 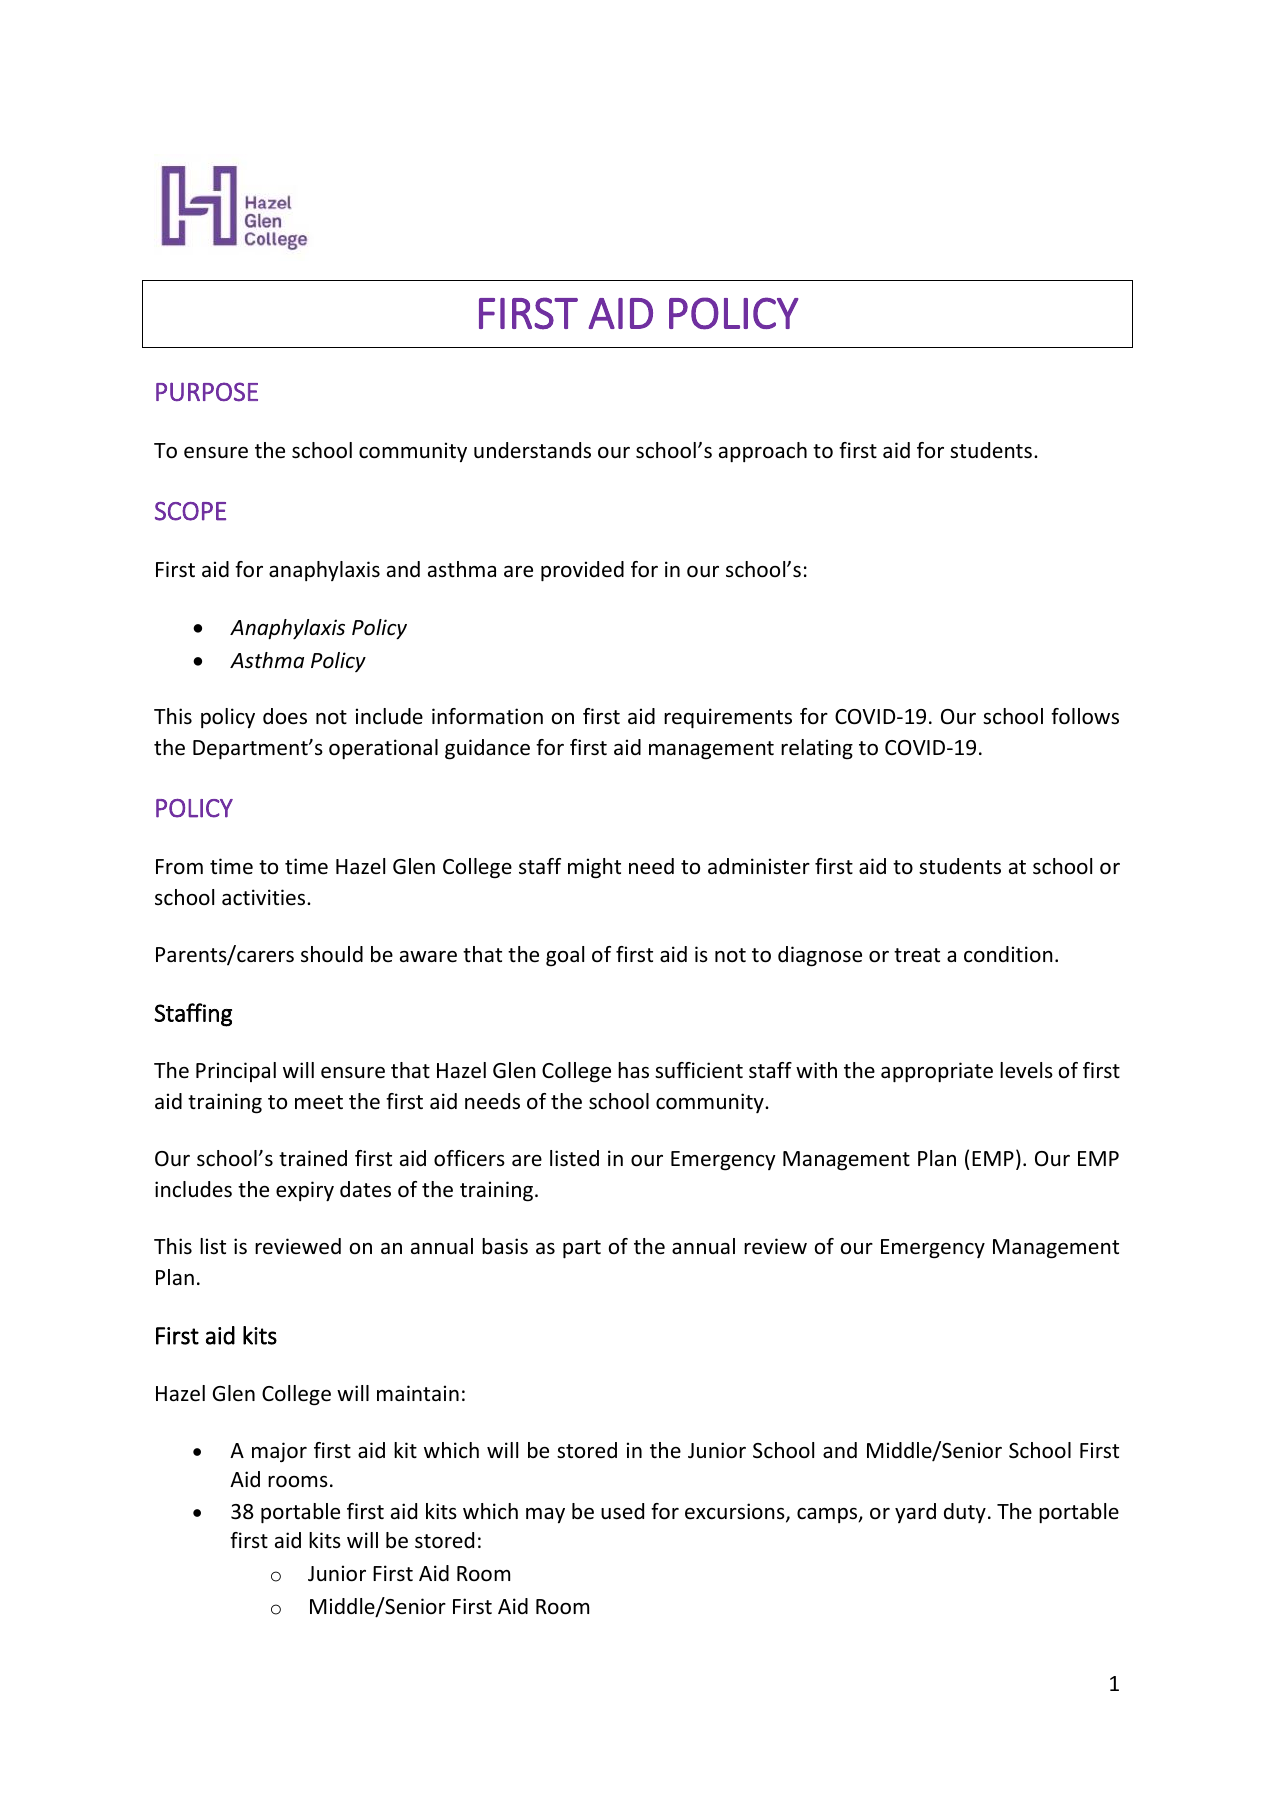 What do you see at coordinates (279, 1452) in the page?
I see `major` at bounding box center [279, 1452].
